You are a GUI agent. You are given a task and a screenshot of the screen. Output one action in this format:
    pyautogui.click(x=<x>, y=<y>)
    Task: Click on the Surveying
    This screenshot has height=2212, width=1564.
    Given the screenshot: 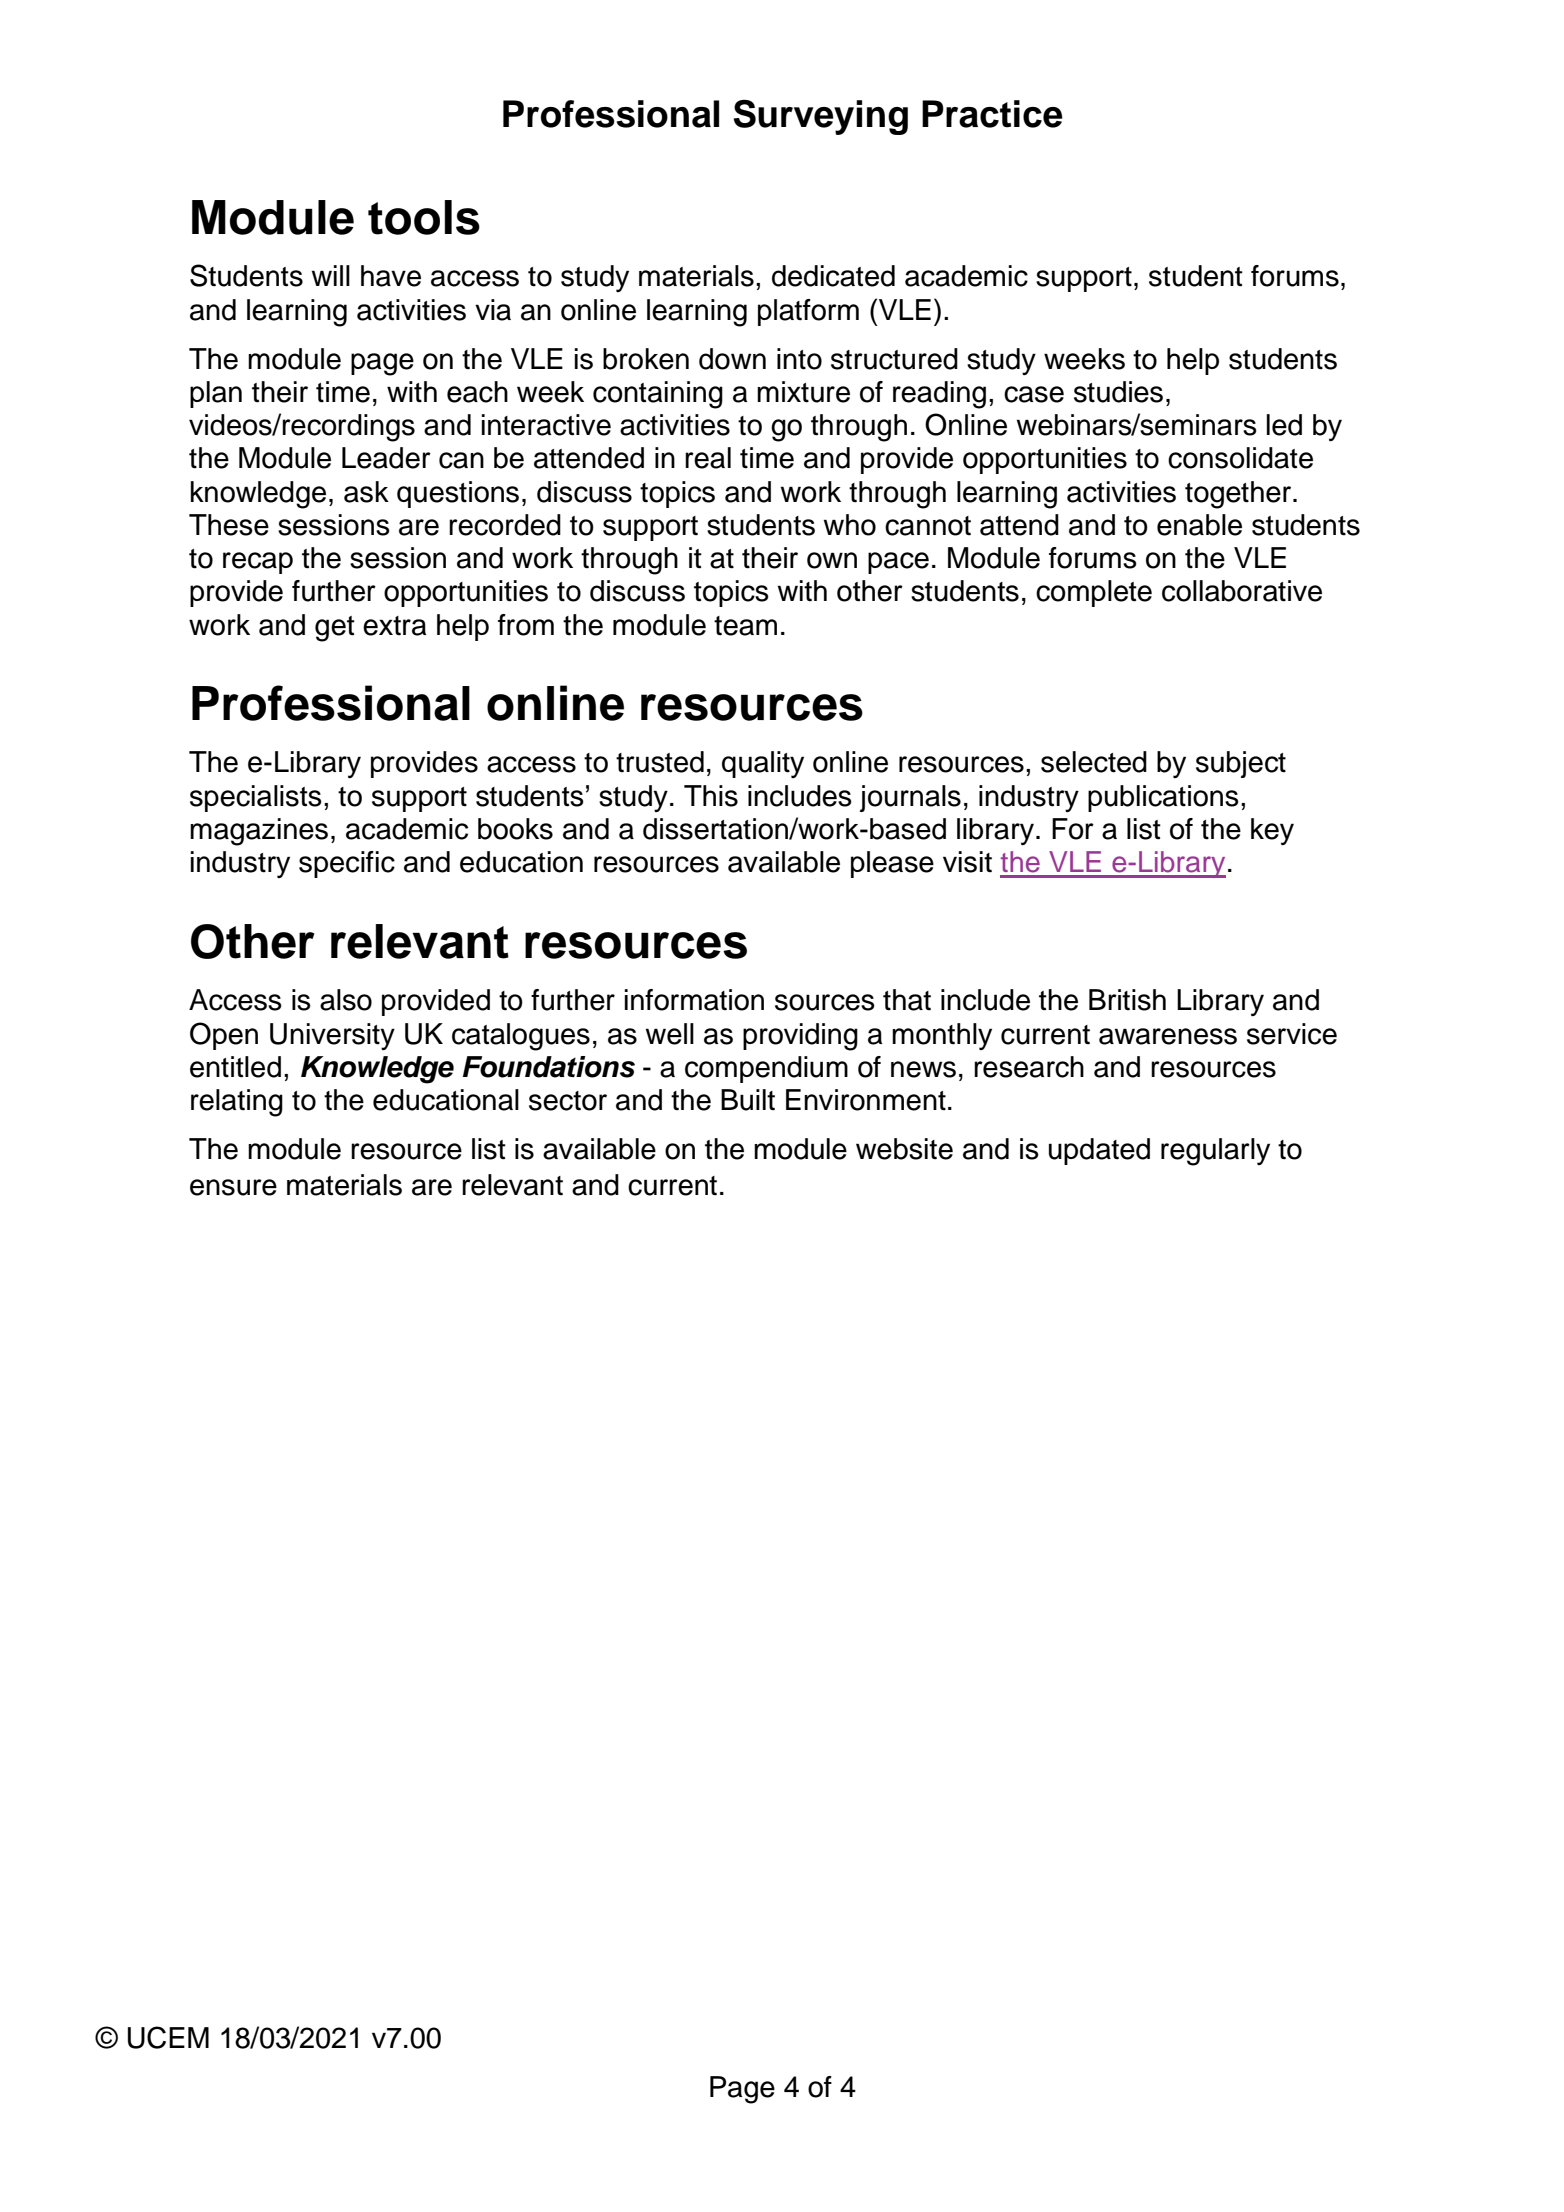 What is the action you would take?
    pyautogui.click(x=821, y=117)
